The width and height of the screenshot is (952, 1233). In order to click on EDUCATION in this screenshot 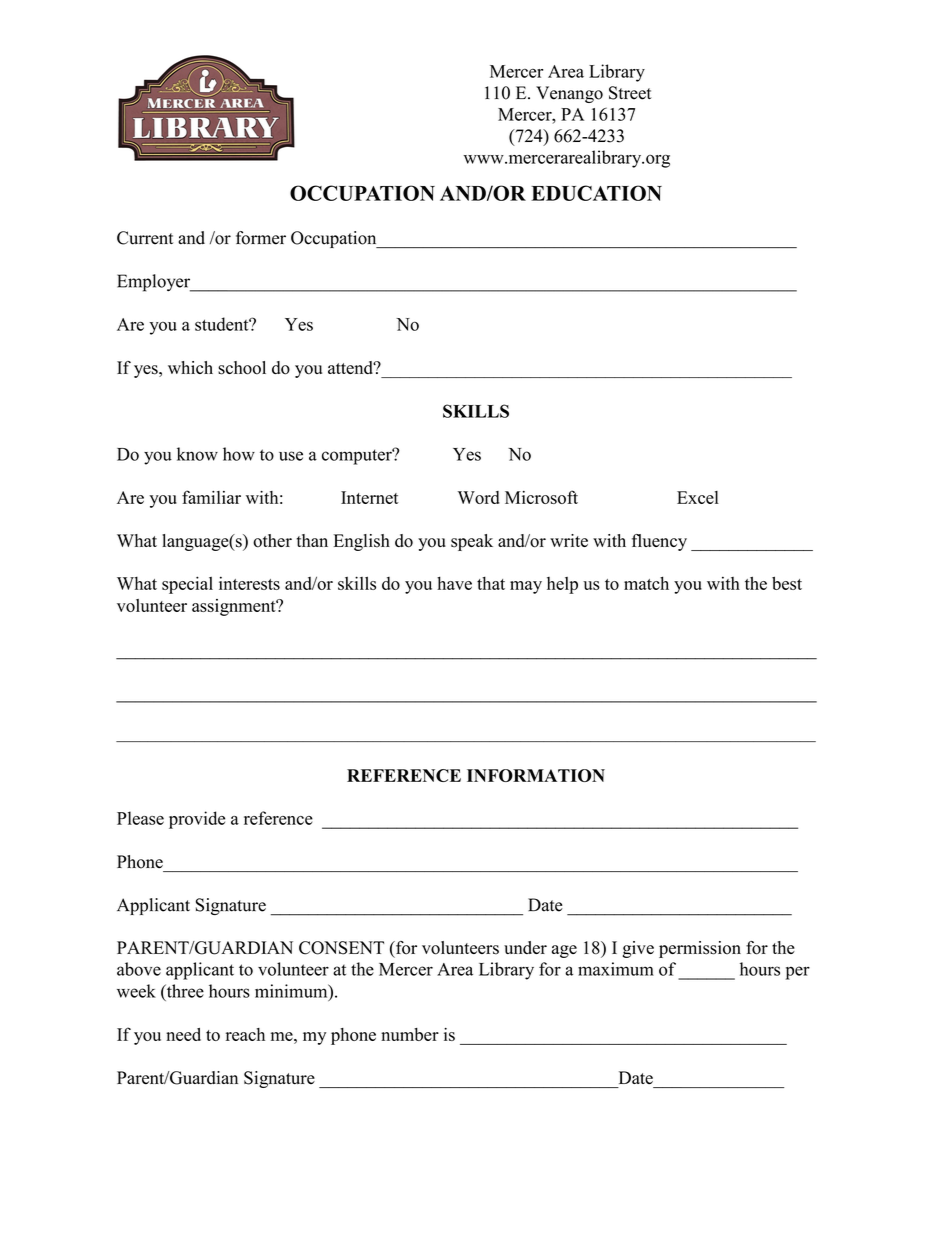, I will do `click(596, 193)`.
